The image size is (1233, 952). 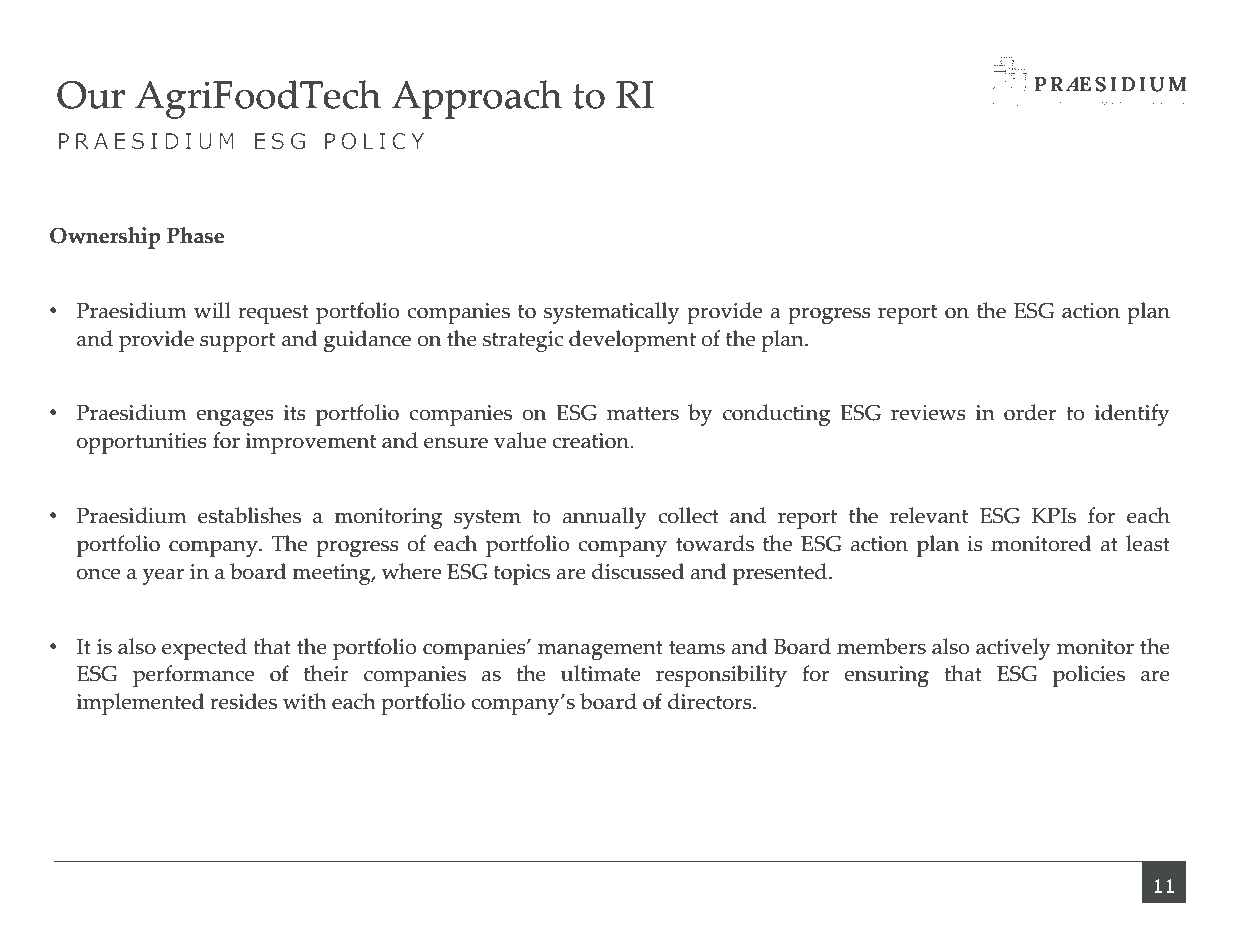 What do you see at coordinates (477, 99) in the document?
I see `Approach` at bounding box center [477, 99].
